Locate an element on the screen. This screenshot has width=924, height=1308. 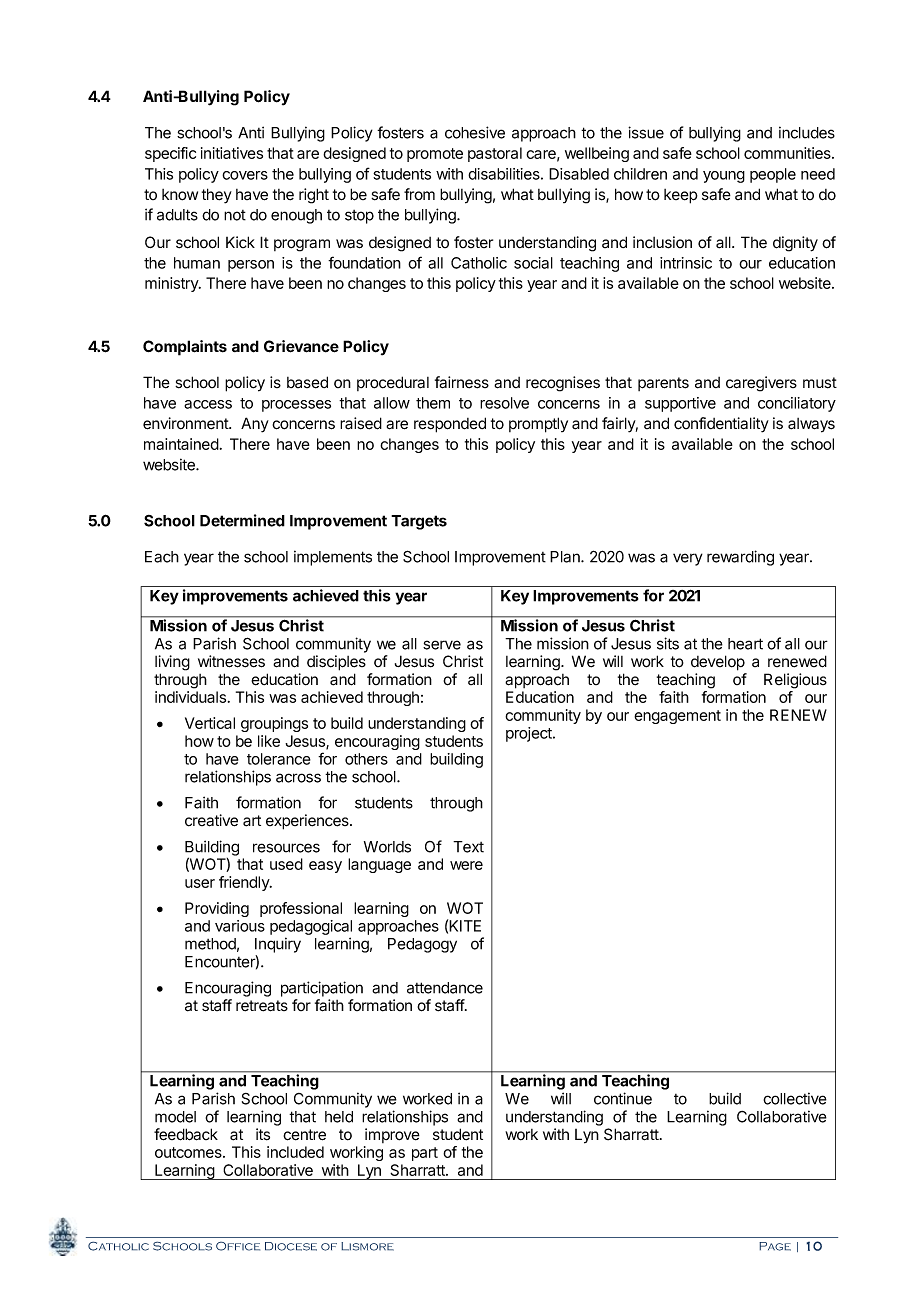
Lismore is located at coordinates (367, 1246).
